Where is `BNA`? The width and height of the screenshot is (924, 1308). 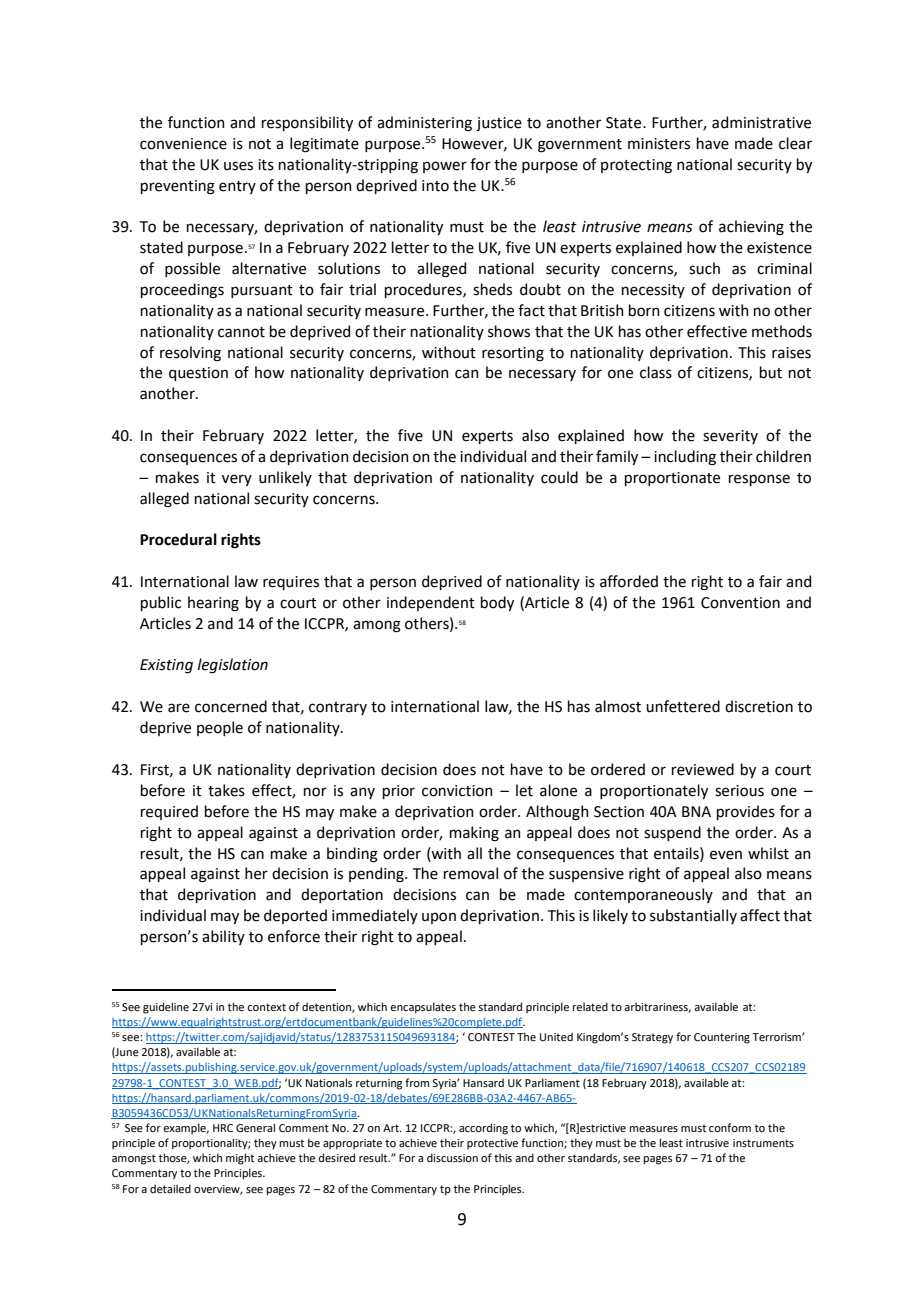 BNA is located at coordinates (696, 811).
